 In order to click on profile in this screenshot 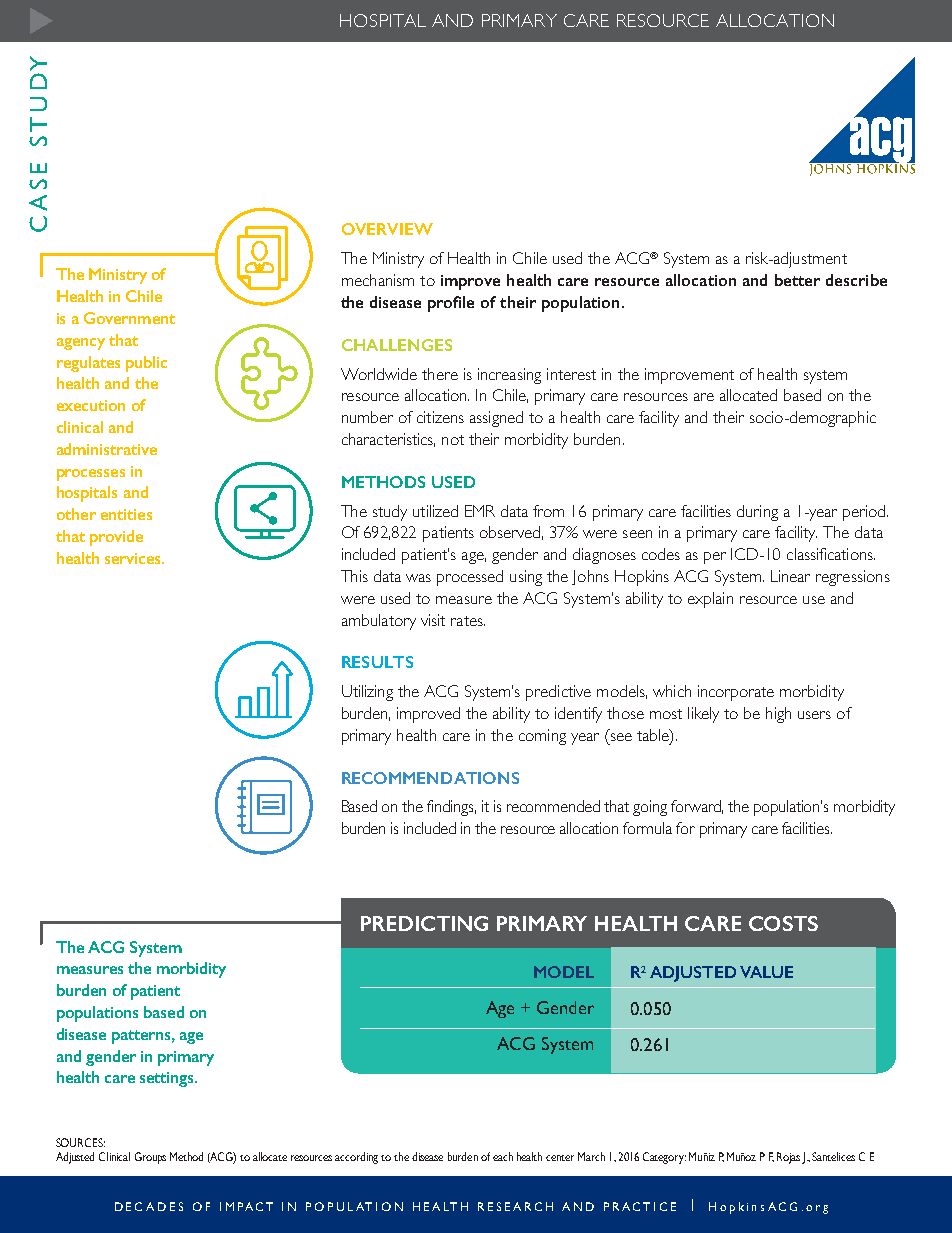, I will do `click(451, 304)`.
